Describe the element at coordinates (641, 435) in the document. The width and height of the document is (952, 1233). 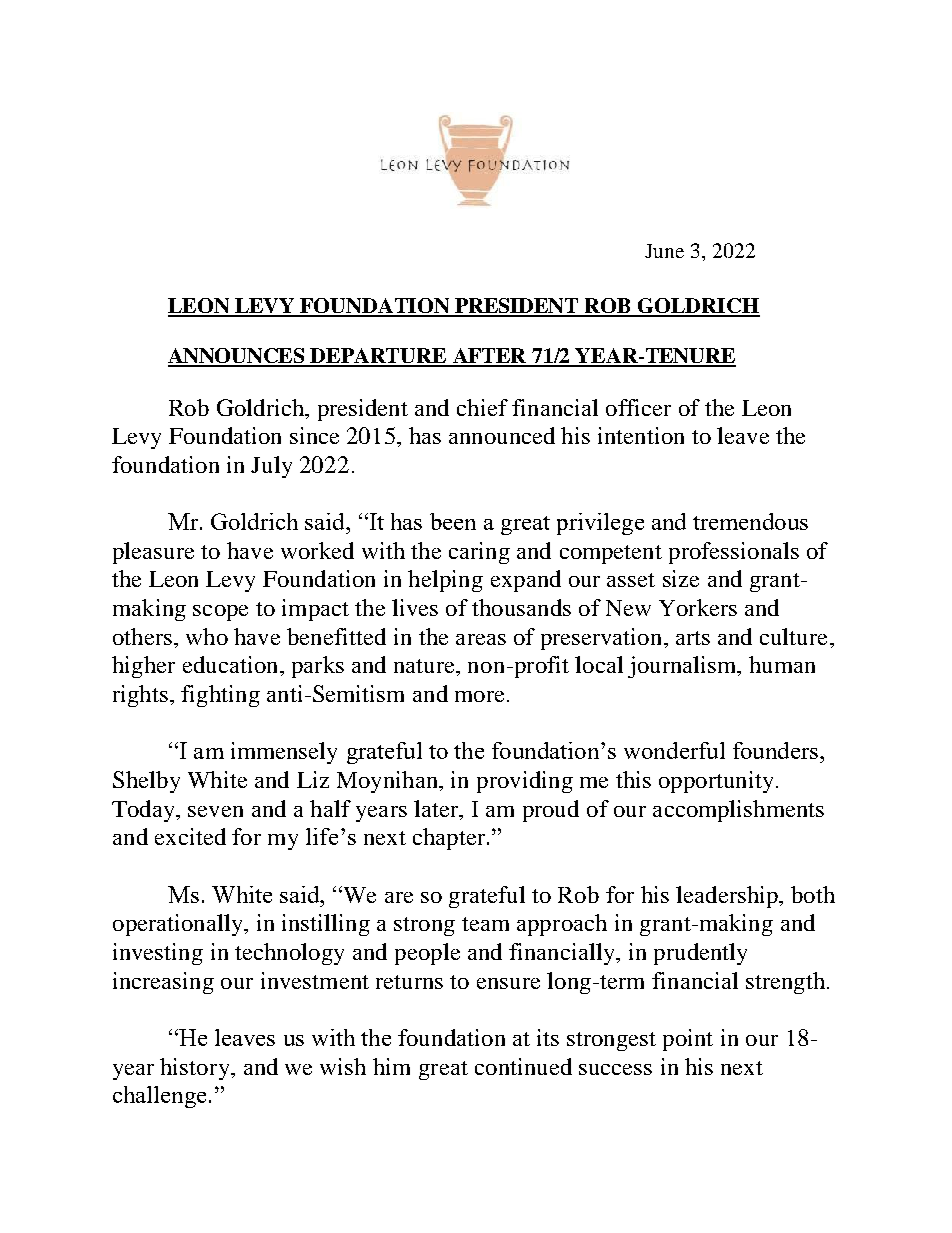
I see `intention` at that location.
